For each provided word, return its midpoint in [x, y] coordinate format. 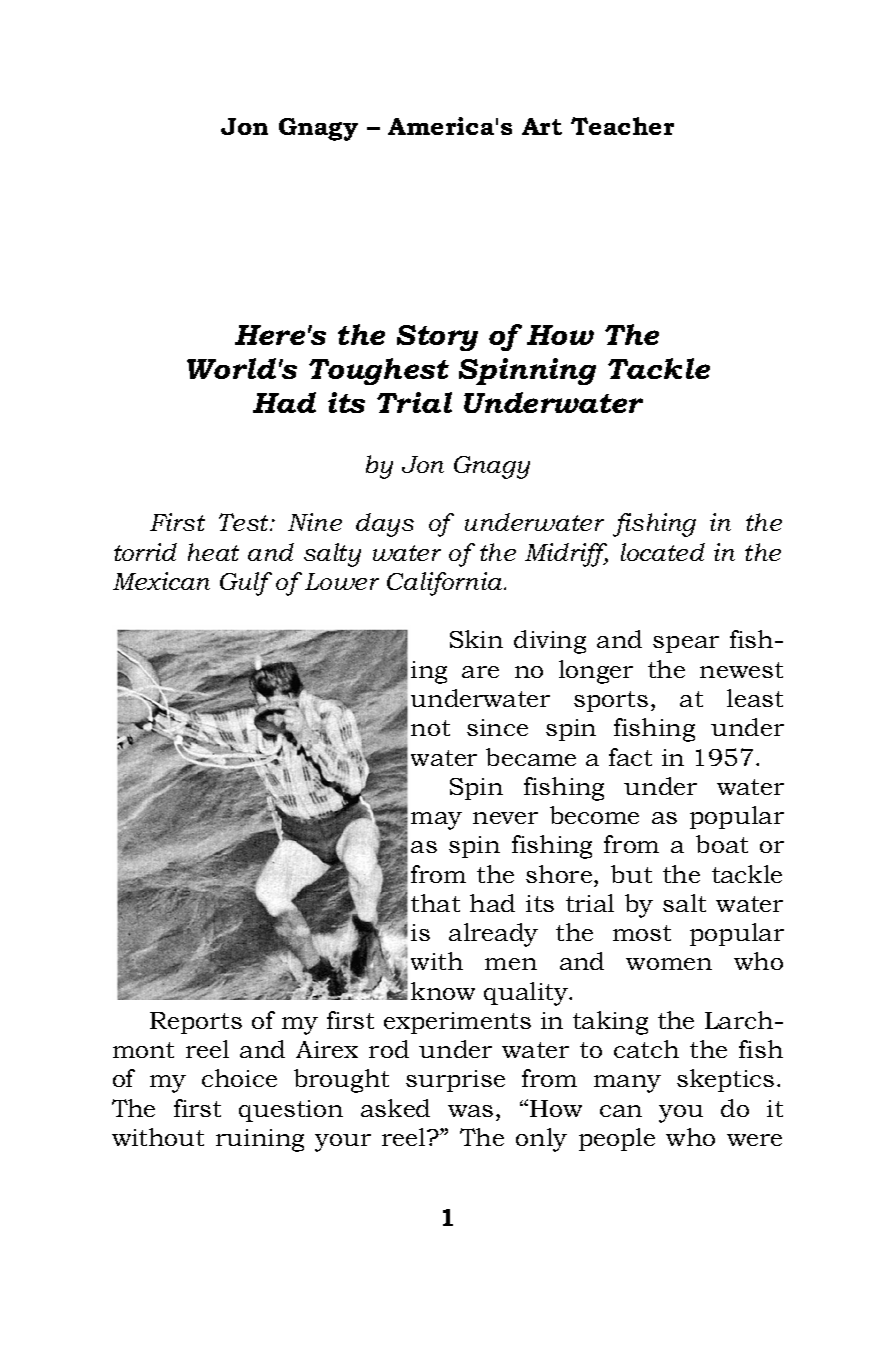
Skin [476, 639]
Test [245, 522]
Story [437, 338]
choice [239, 1078]
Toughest [379, 371]
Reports [196, 1023]
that [435, 903]
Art [542, 126]
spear [686, 644]
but [631, 874]
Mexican [161, 581]
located [663, 552]
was [470, 1111]
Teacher [622, 126]
